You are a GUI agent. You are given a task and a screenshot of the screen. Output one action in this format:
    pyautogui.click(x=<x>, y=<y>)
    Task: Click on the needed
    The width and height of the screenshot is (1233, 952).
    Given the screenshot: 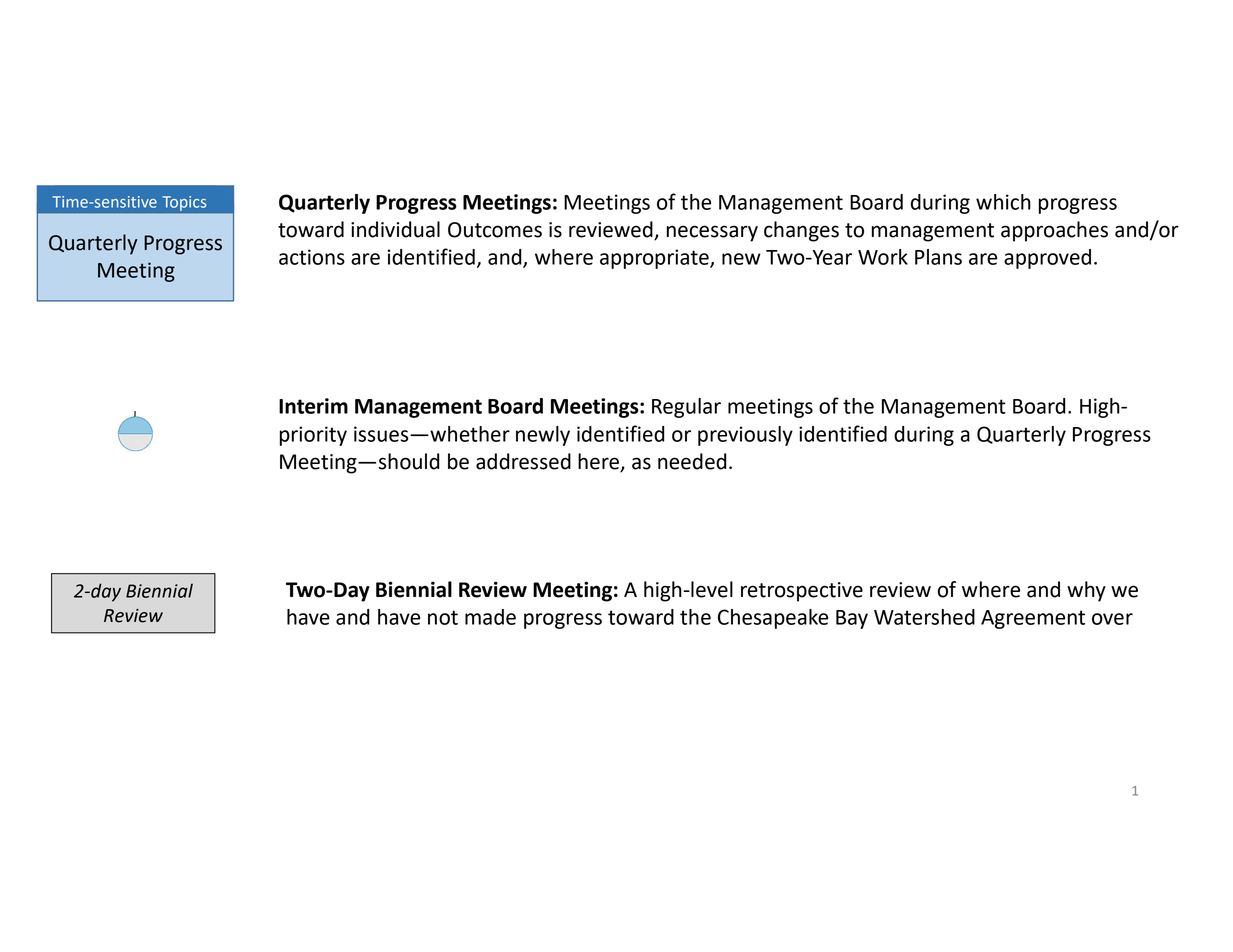 What is the action you would take?
    pyautogui.click(x=692, y=461)
